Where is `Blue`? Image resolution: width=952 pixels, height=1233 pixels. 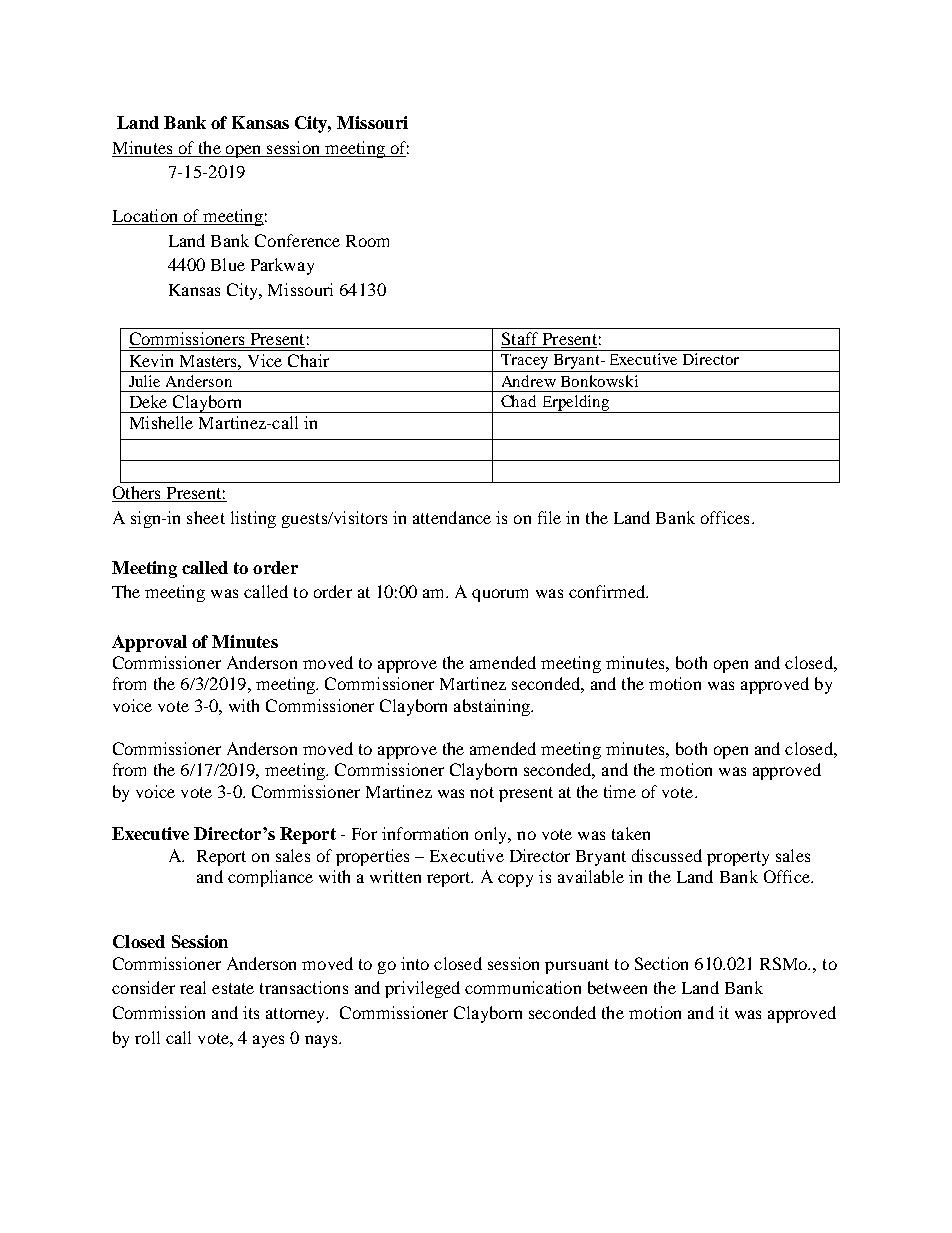
Blue is located at coordinates (228, 264).
